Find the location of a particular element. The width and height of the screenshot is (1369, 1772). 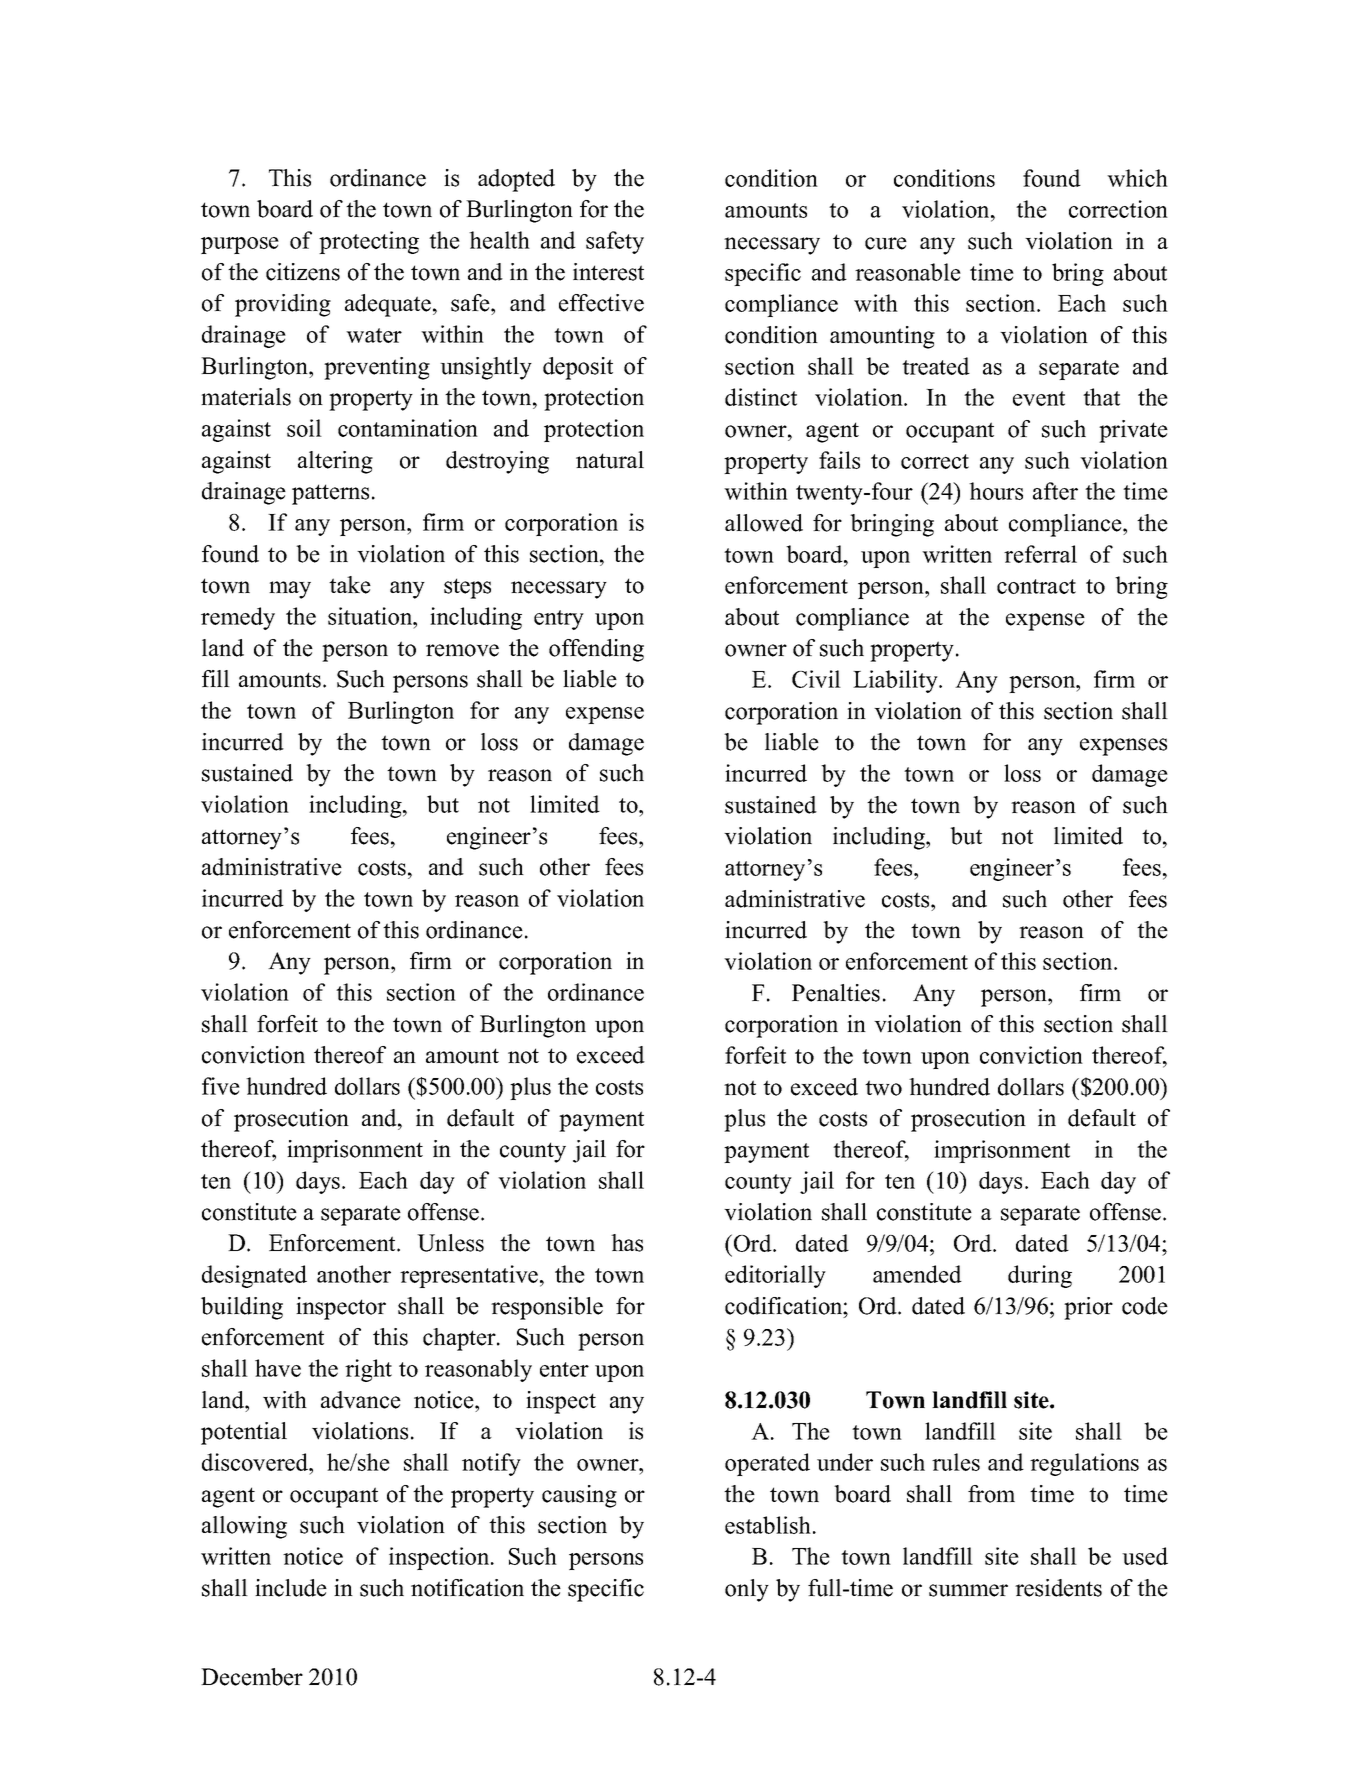

include is located at coordinates (291, 1588).
